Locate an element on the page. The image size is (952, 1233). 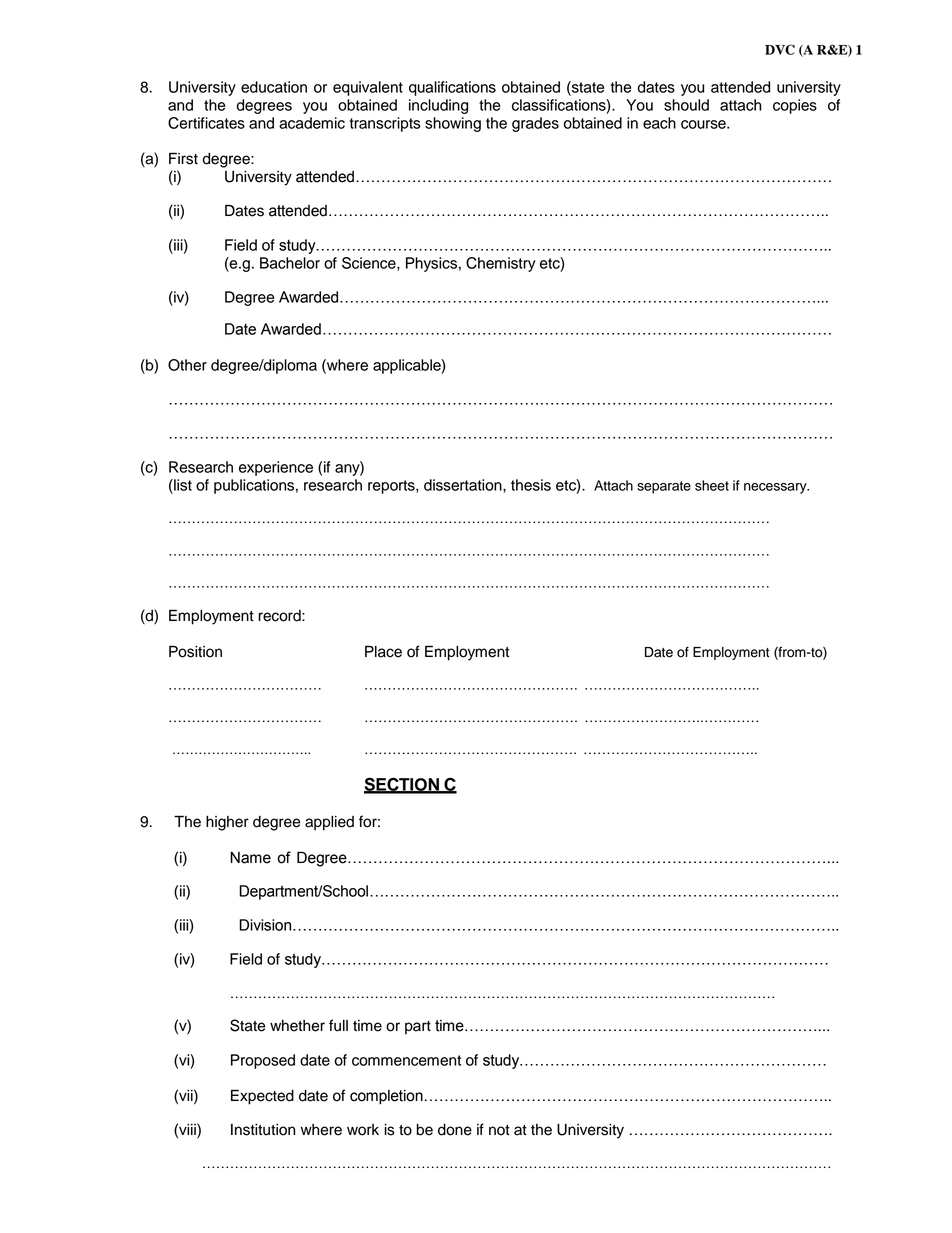
dissertation is located at coordinates (464, 485).
